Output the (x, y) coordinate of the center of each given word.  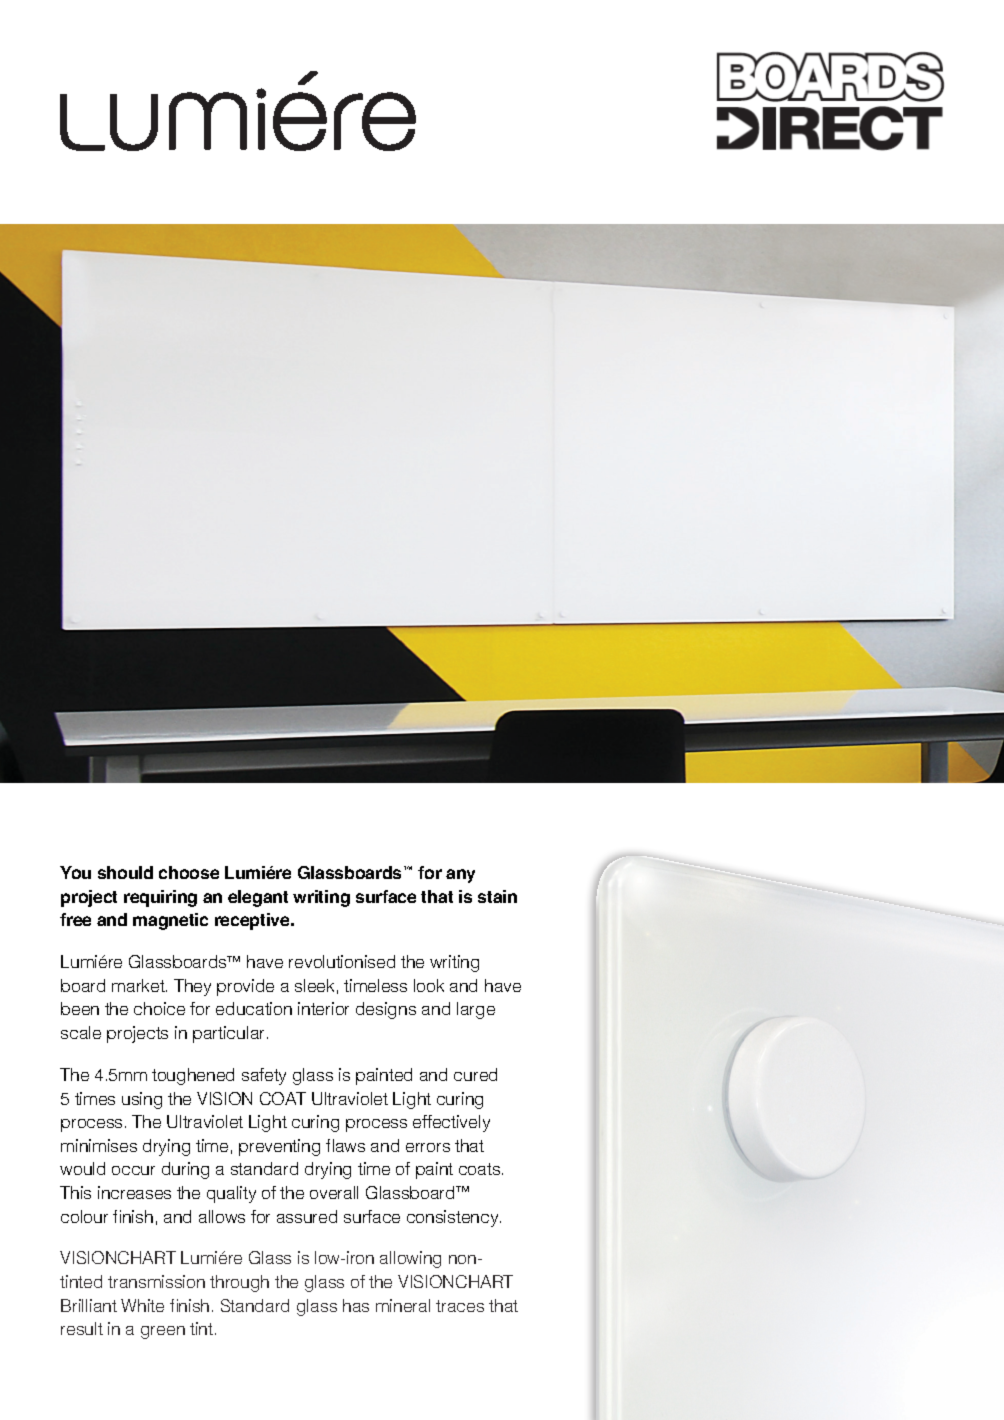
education (254, 1008)
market (139, 985)
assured (307, 1216)
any (460, 876)
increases (134, 1192)
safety (264, 1076)
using (142, 1100)
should (125, 872)
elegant (258, 898)
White (142, 1305)
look (429, 985)
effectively (451, 1123)
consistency (454, 1218)
